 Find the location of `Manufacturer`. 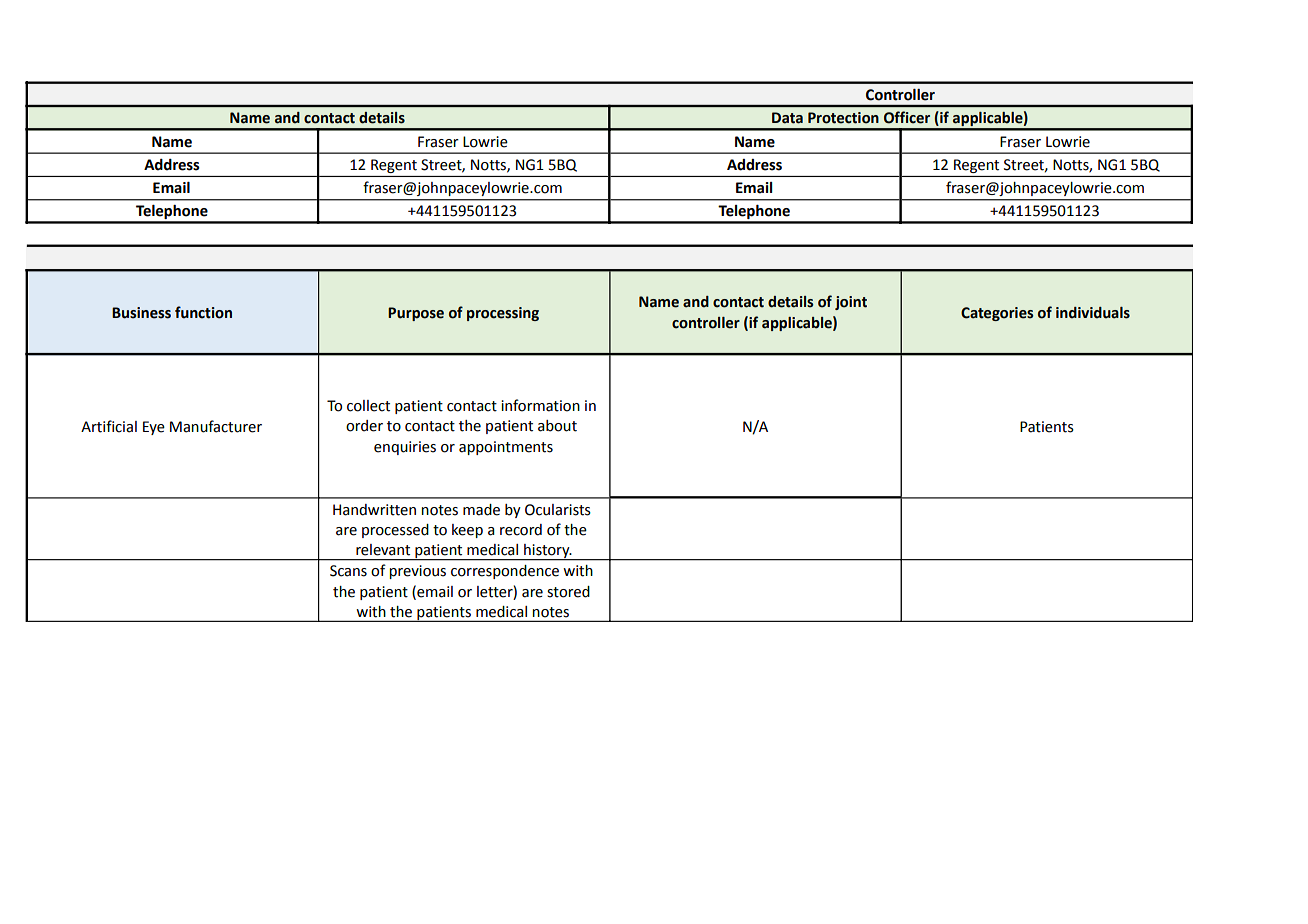

Manufacturer is located at coordinates (216, 426).
